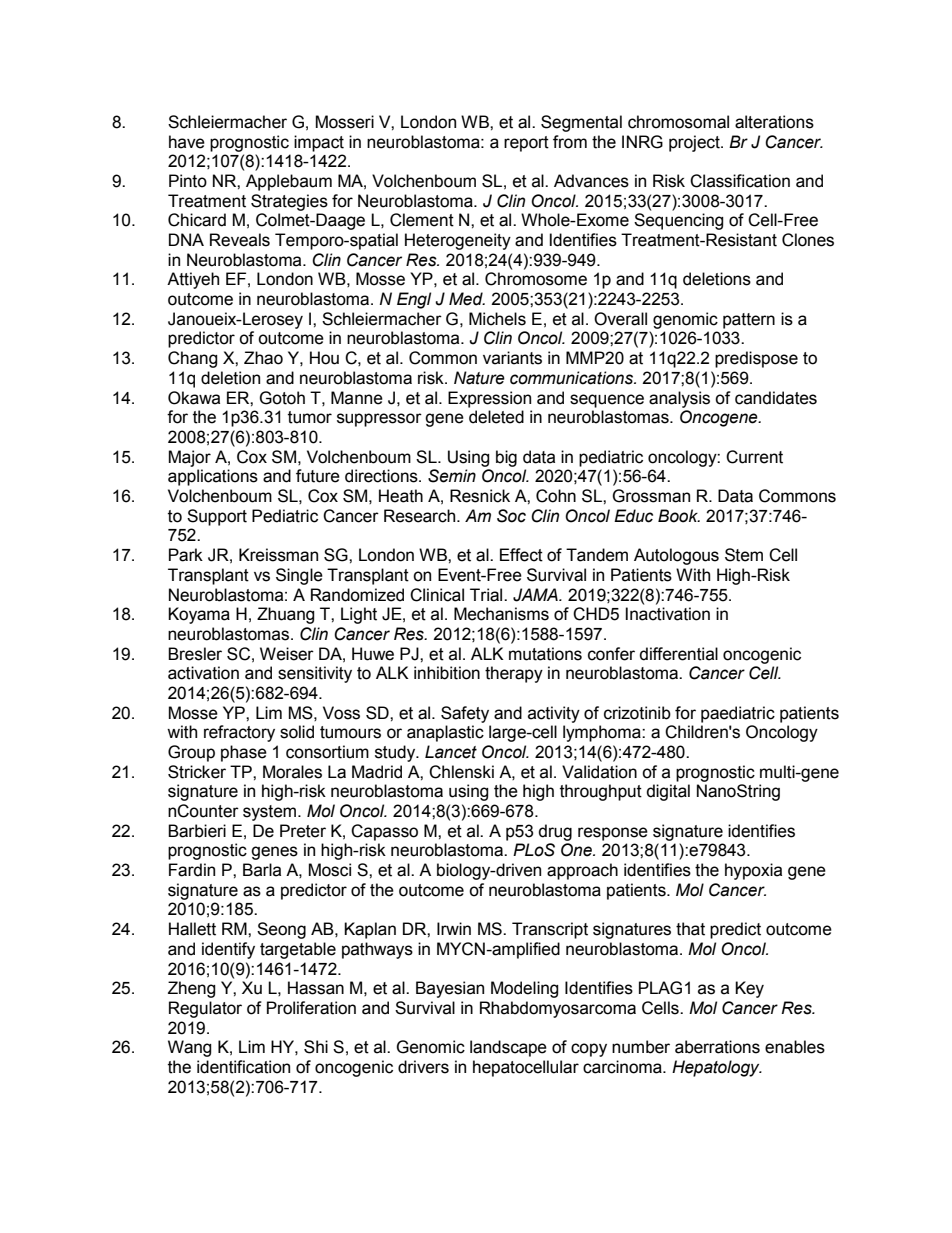  I want to click on report, so click(526, 144).
